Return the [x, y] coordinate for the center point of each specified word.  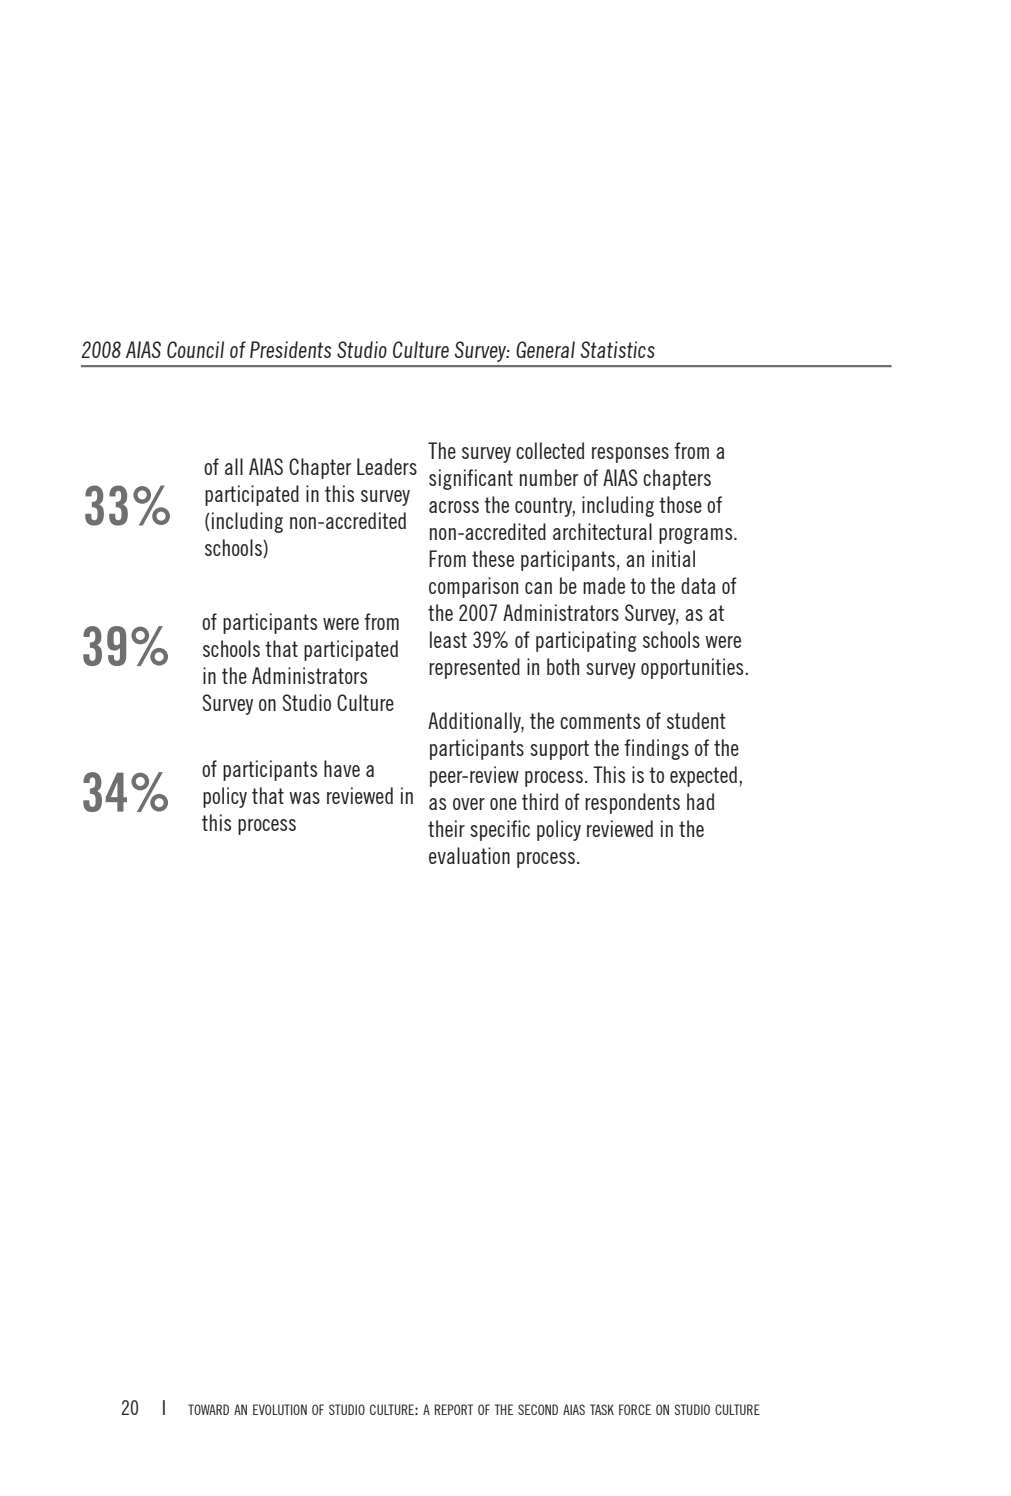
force [635, 1409]
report [454, 1409]
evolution [280, 1409]
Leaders [387, 466]
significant [471, 479]
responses [630, 455]
